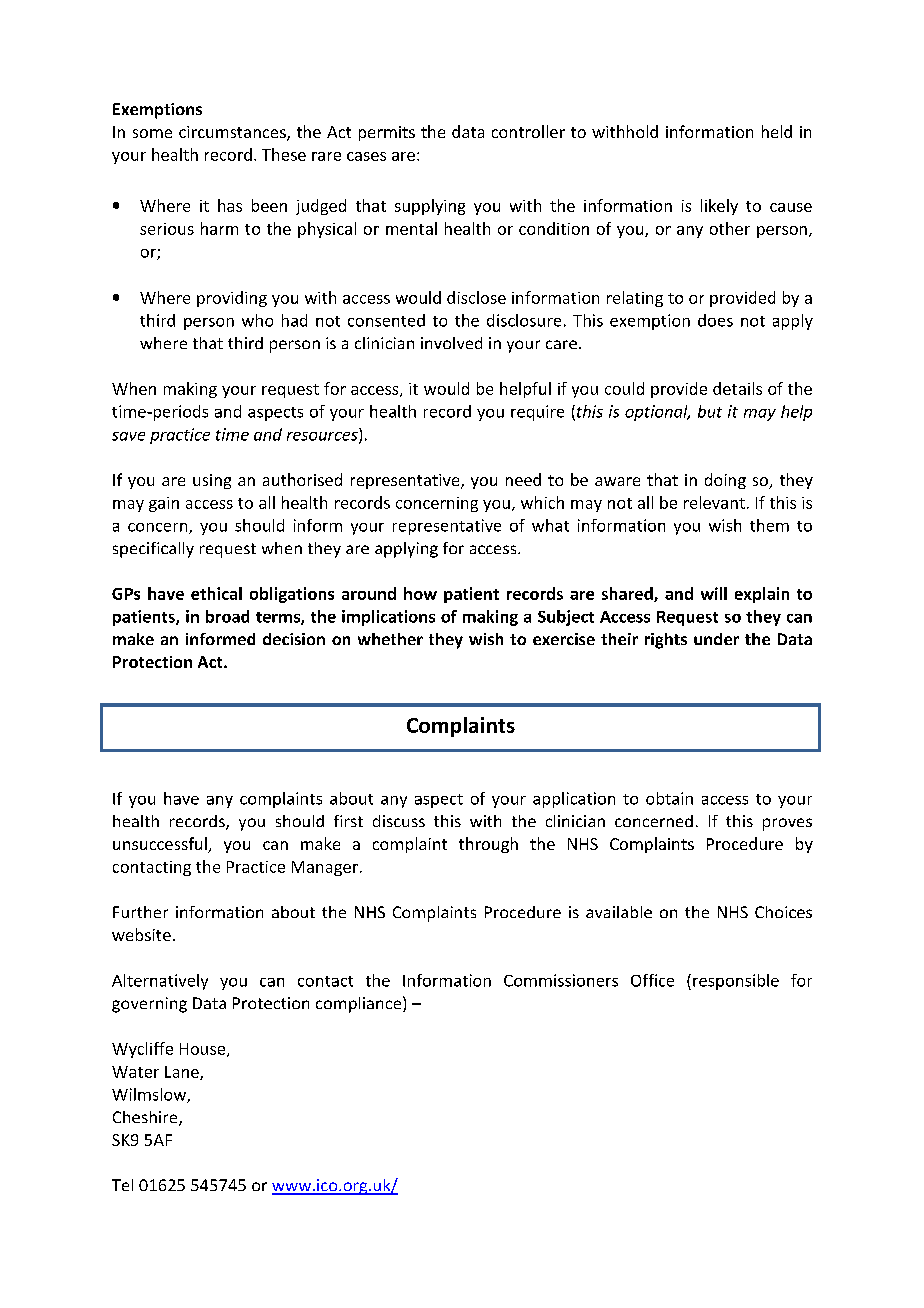 The height and width of the page is (1308, 924). What do you see at coordinates (714, 502) in the page?
I see `relevant` at bounding box center [714, 502].
